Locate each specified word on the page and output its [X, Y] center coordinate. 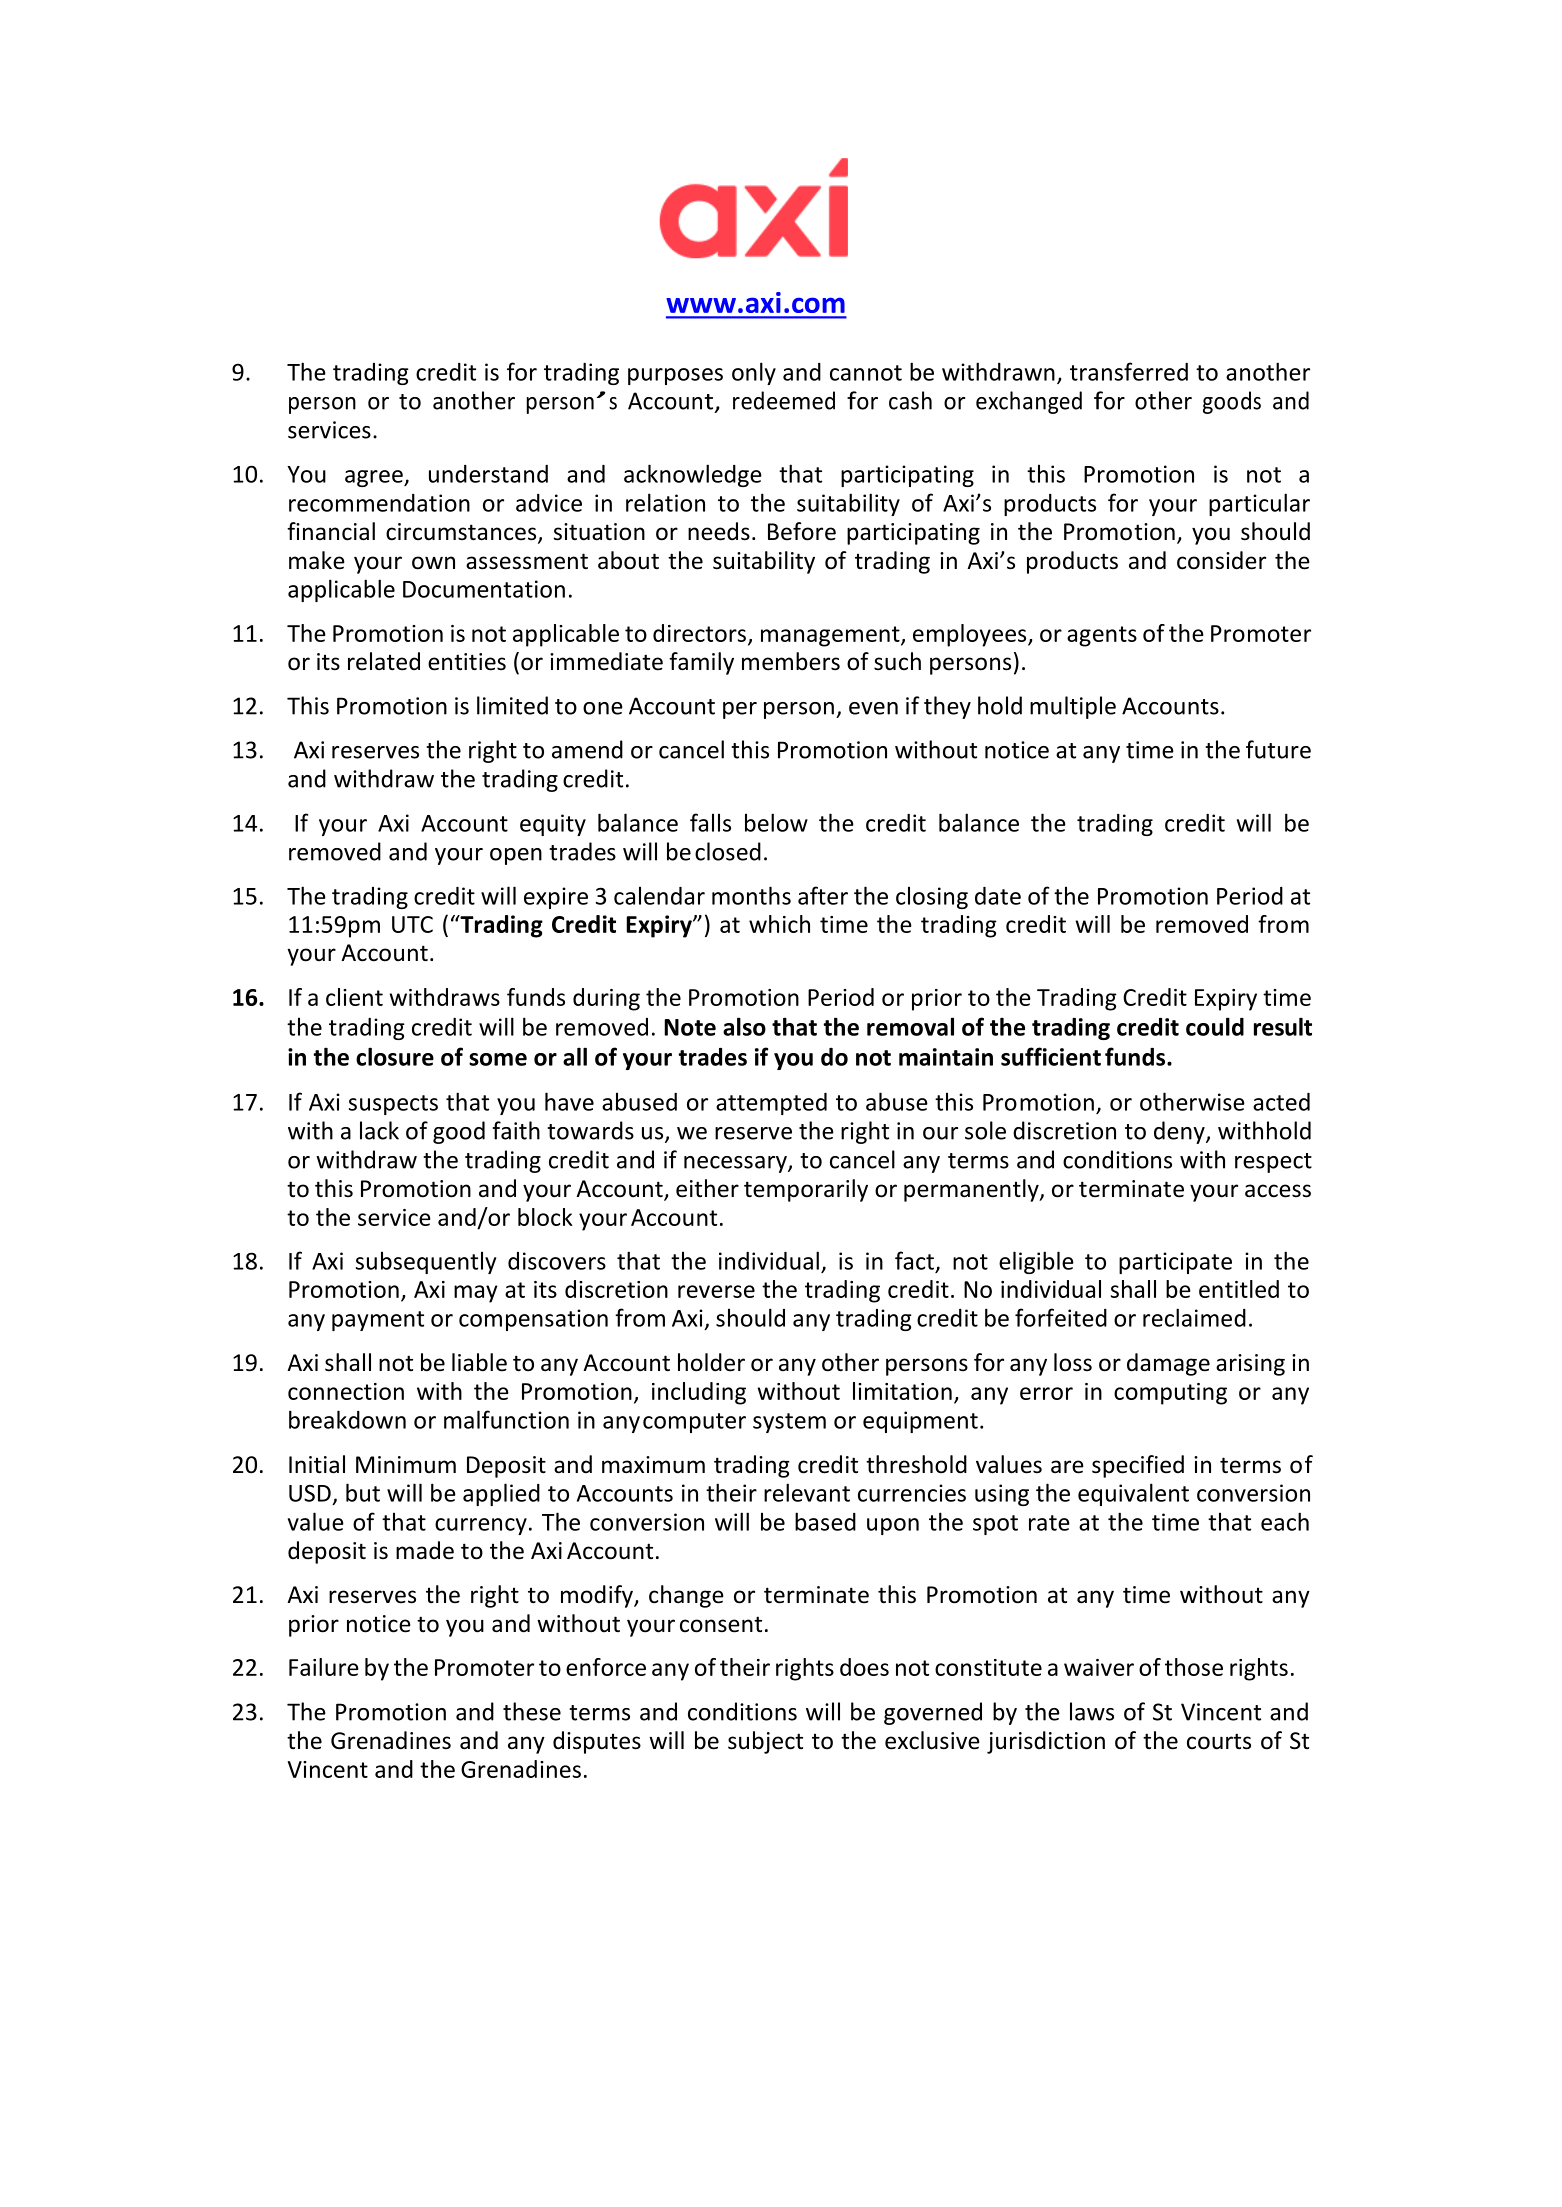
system [789, 1423]
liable [479, 1362]
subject [765, 1742]
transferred [1129, 371]
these [532, 1711]
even [873, 708]
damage [1168, 1364]
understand [488, 474]
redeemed [784, 400]
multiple [1073, 707]
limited [512, 705]
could [1215, 1026]
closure [395, 1056]
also [744, 1026]
